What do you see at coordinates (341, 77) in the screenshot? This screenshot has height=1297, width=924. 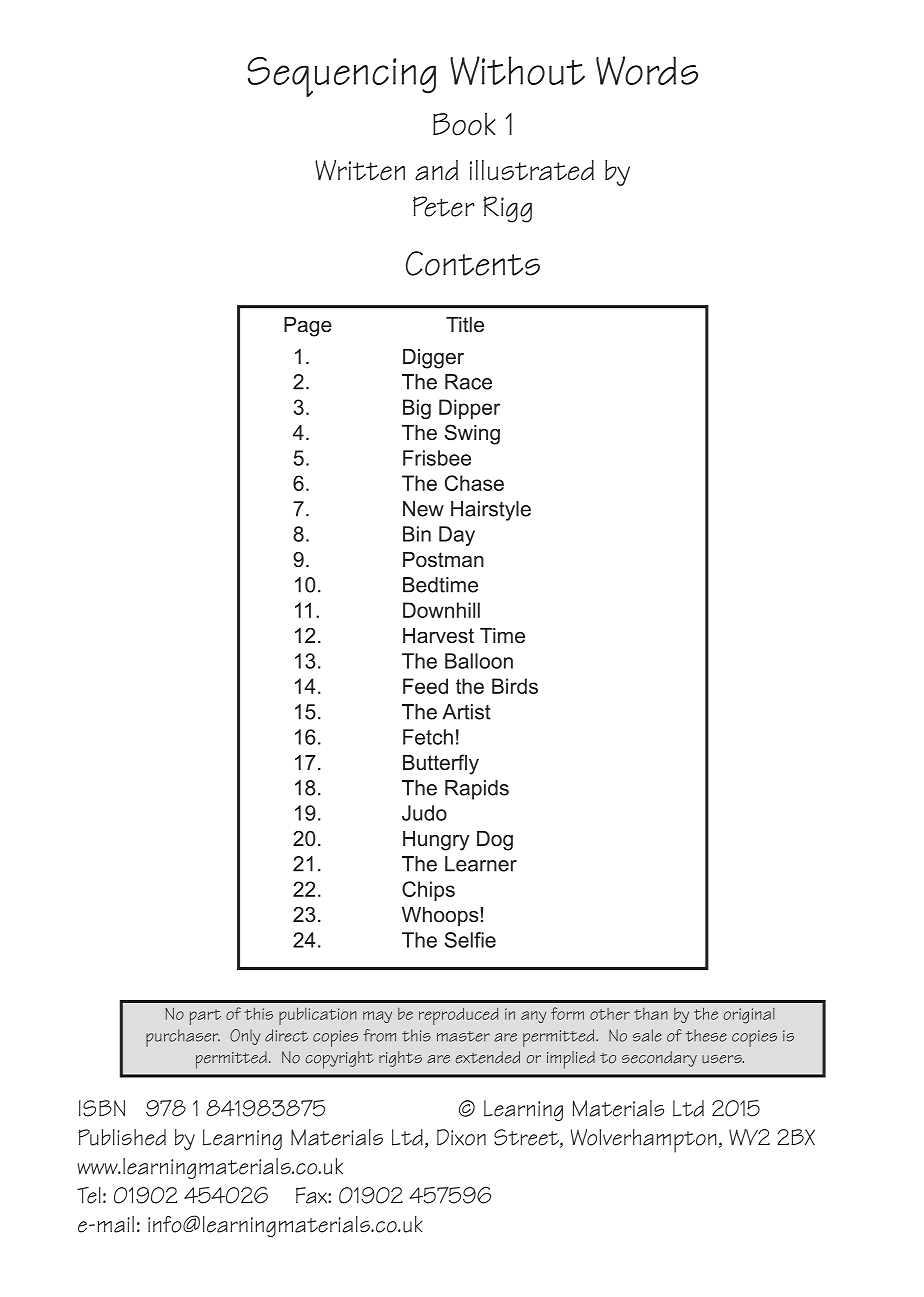 I see `Sequencing` at bounding box center [341, 77].
